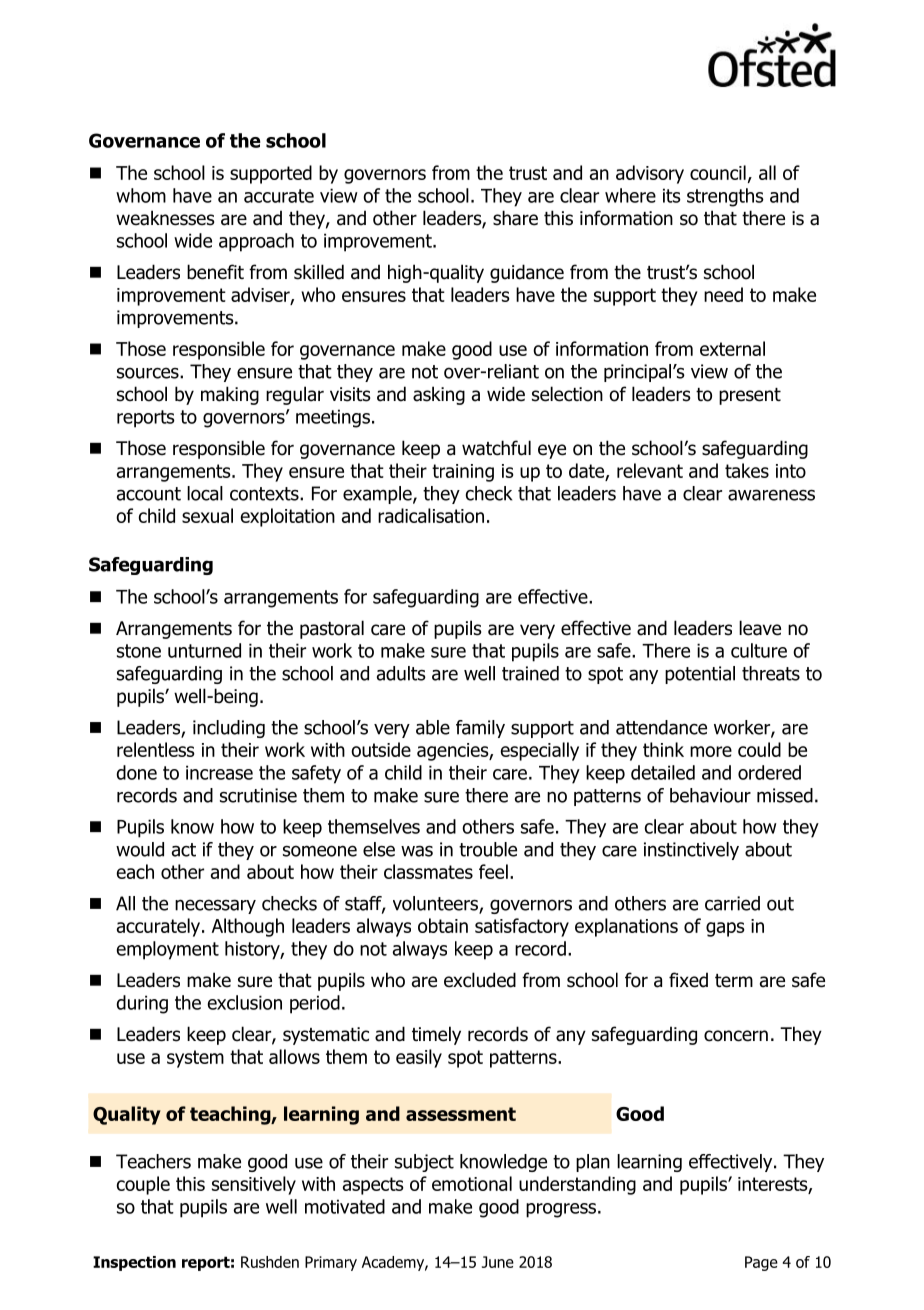 The image size is (924, 1310). What do you see at coordinates (254, 1185) in the image?
I see `sensitively` at bounding box center [254, 1185].
